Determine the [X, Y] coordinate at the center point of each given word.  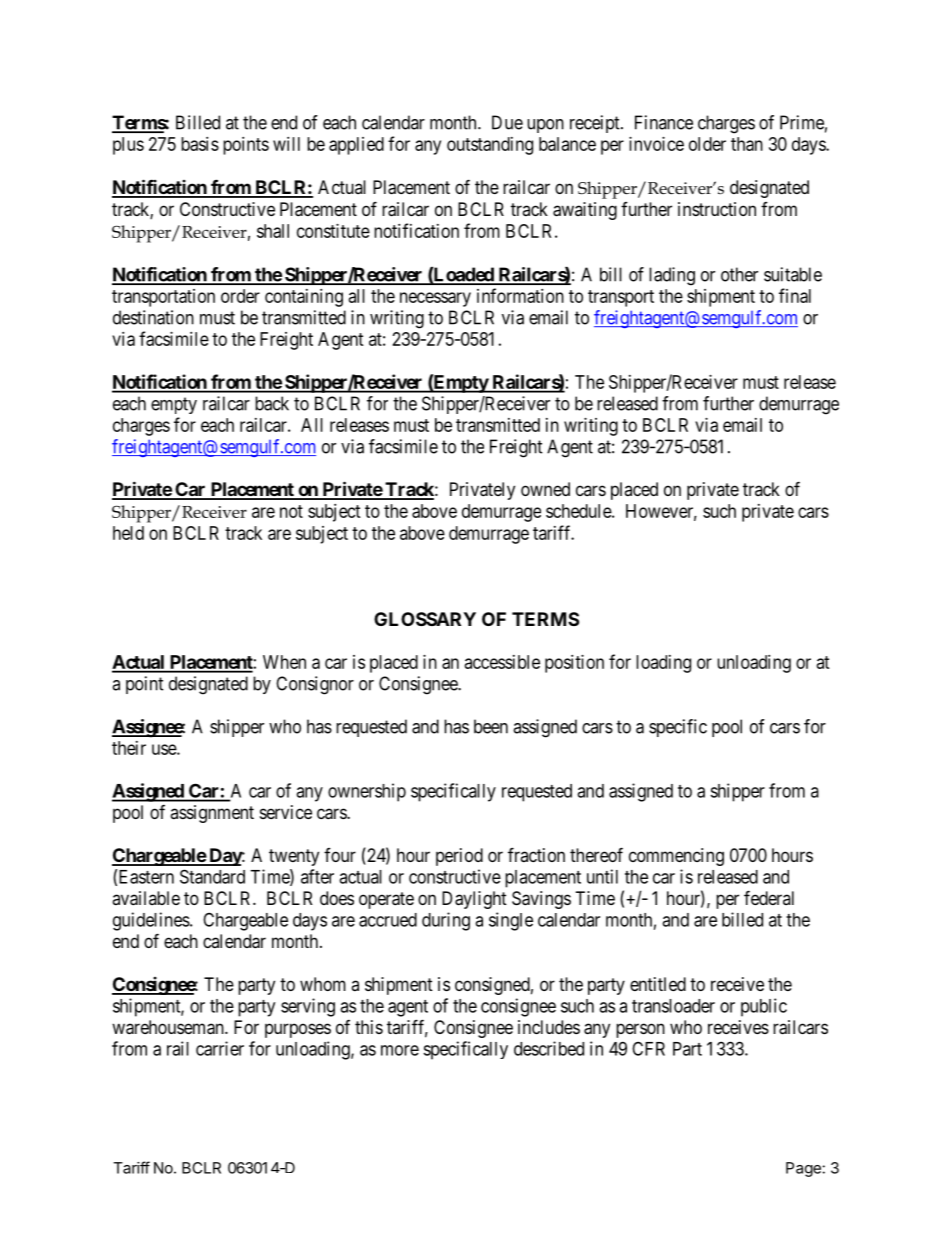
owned [545, 489]
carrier [220, 1048]
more [400, 1050]
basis [200, 144]
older [707, 144]
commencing [676, 857]
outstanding [490, 146]
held [128, 533]
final [795, 295]
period [459, 857]
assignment [212, 814]
